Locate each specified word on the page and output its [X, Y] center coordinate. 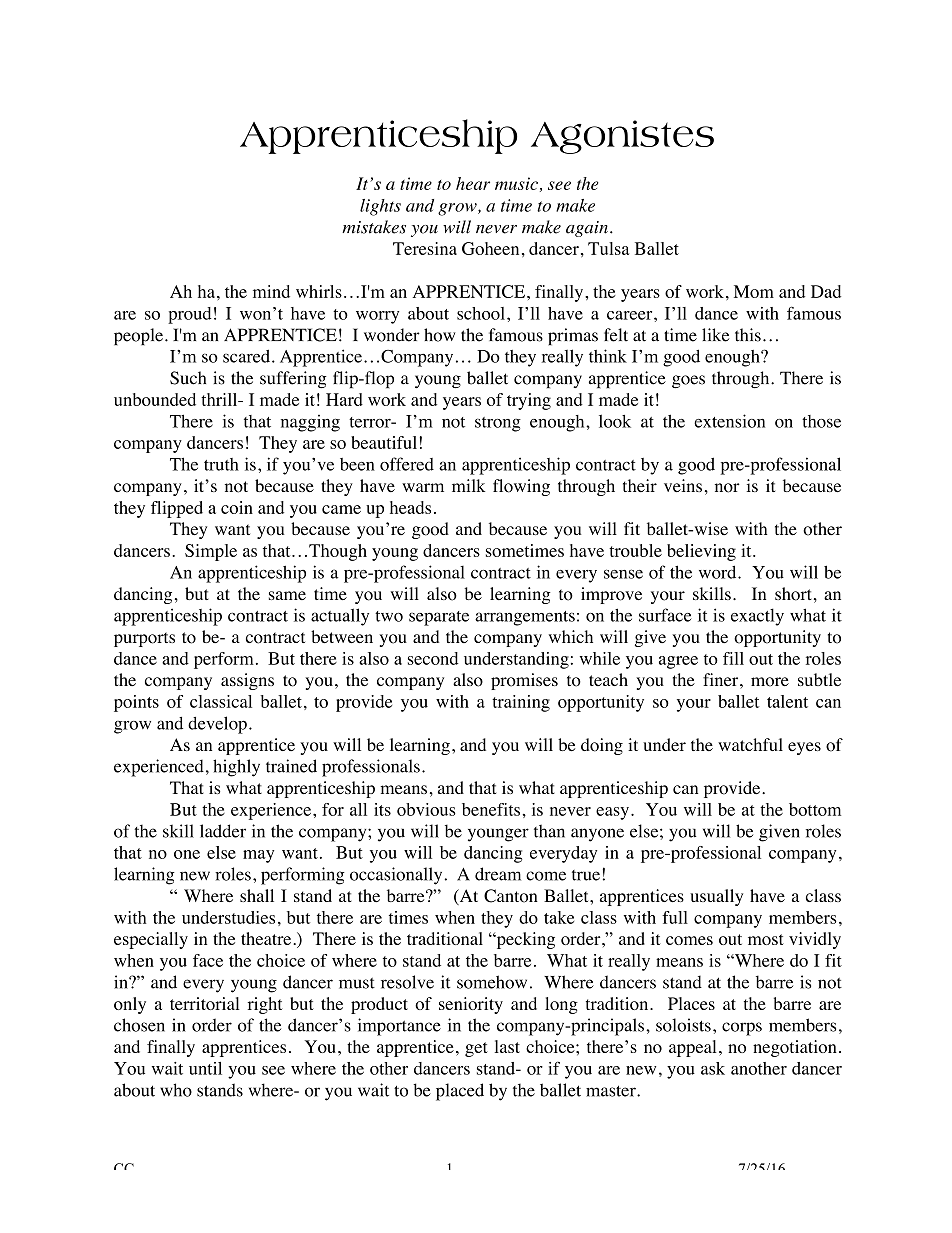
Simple [211, 552]
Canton [511, 896]
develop [217, 725]
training [521, 703]
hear [473, 183]
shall [257, 895]
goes [688, 381]
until [205, 1068]
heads [410, 507]
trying [529, 401]
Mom [754, 291]
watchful [750, 744]
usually [716, 897]
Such [188, 378]
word [719, 572]
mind [271, 291]
